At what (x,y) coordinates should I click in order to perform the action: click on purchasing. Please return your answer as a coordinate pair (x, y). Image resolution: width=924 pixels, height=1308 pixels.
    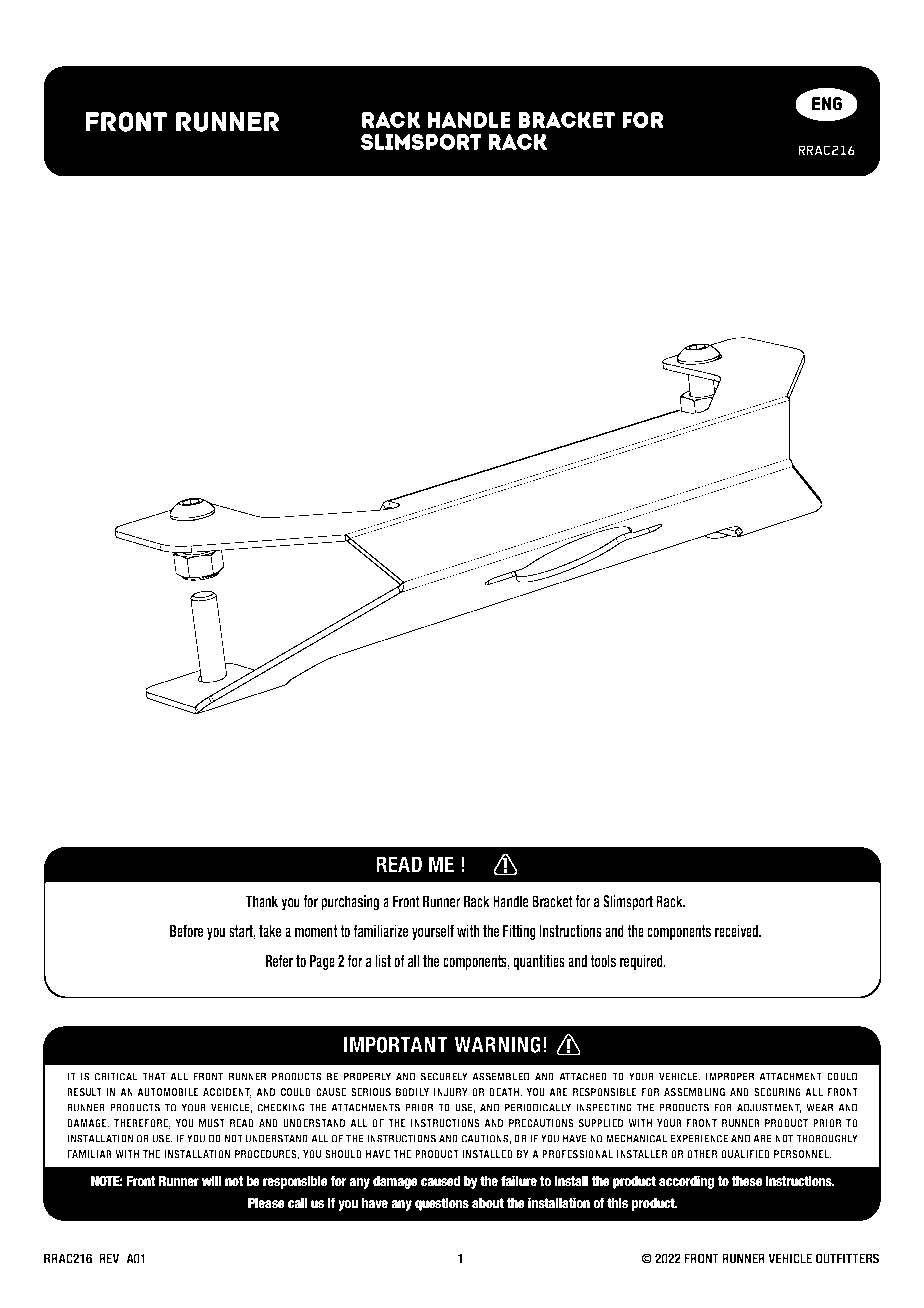
    Looking at the image, I should click on (350, 903).
